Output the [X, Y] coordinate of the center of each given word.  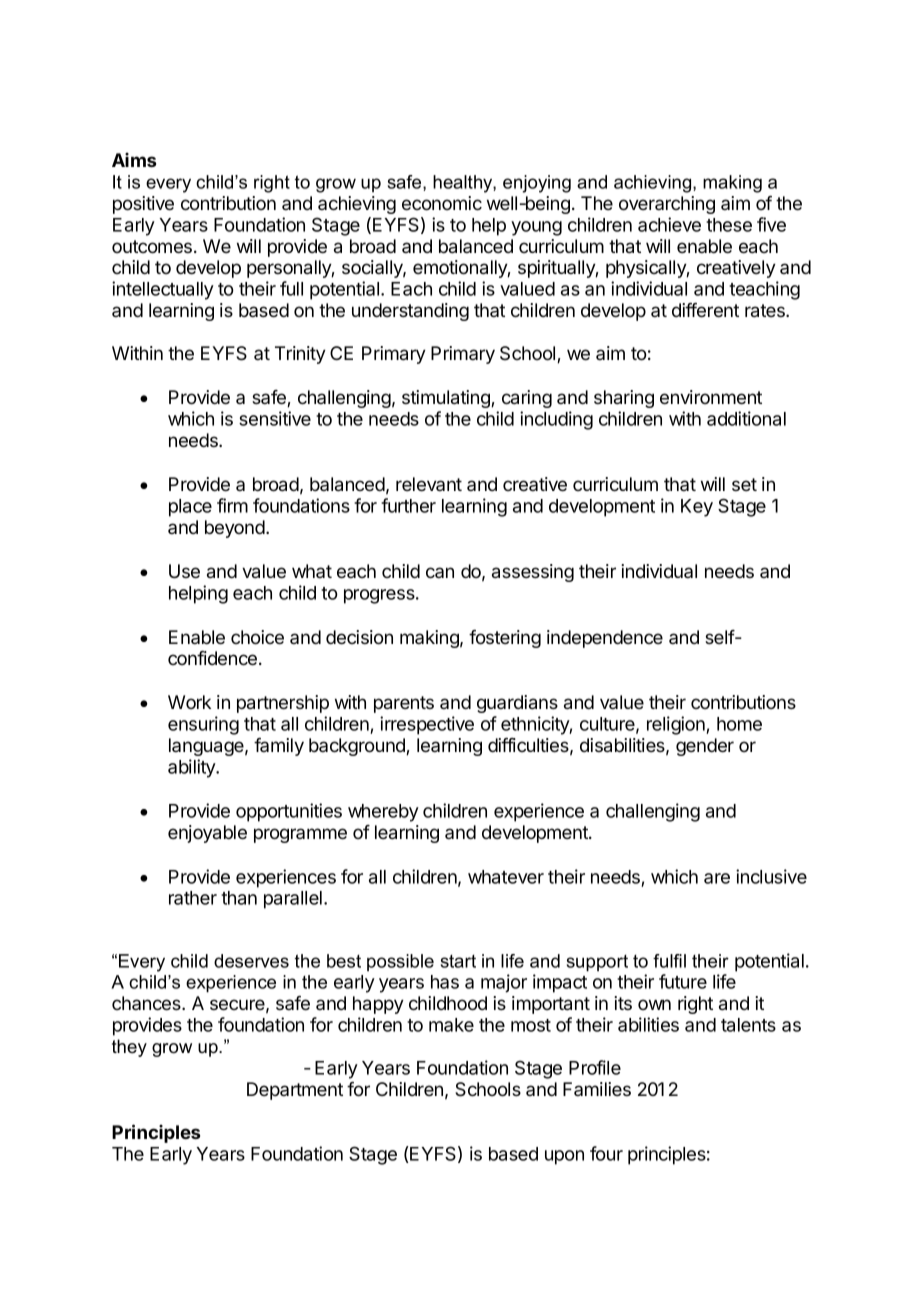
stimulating [447, 399]
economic [442, 203]
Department [295, 1091]
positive [143, 205]
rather [193, 898]
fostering [505, 639]
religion [677, 725]
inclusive [771, 876]
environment [711, 397]
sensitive [275, 418]
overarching [667, 205]
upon [564, 1157]
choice [257, 637]
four [606, 1153]
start [458, 961]
